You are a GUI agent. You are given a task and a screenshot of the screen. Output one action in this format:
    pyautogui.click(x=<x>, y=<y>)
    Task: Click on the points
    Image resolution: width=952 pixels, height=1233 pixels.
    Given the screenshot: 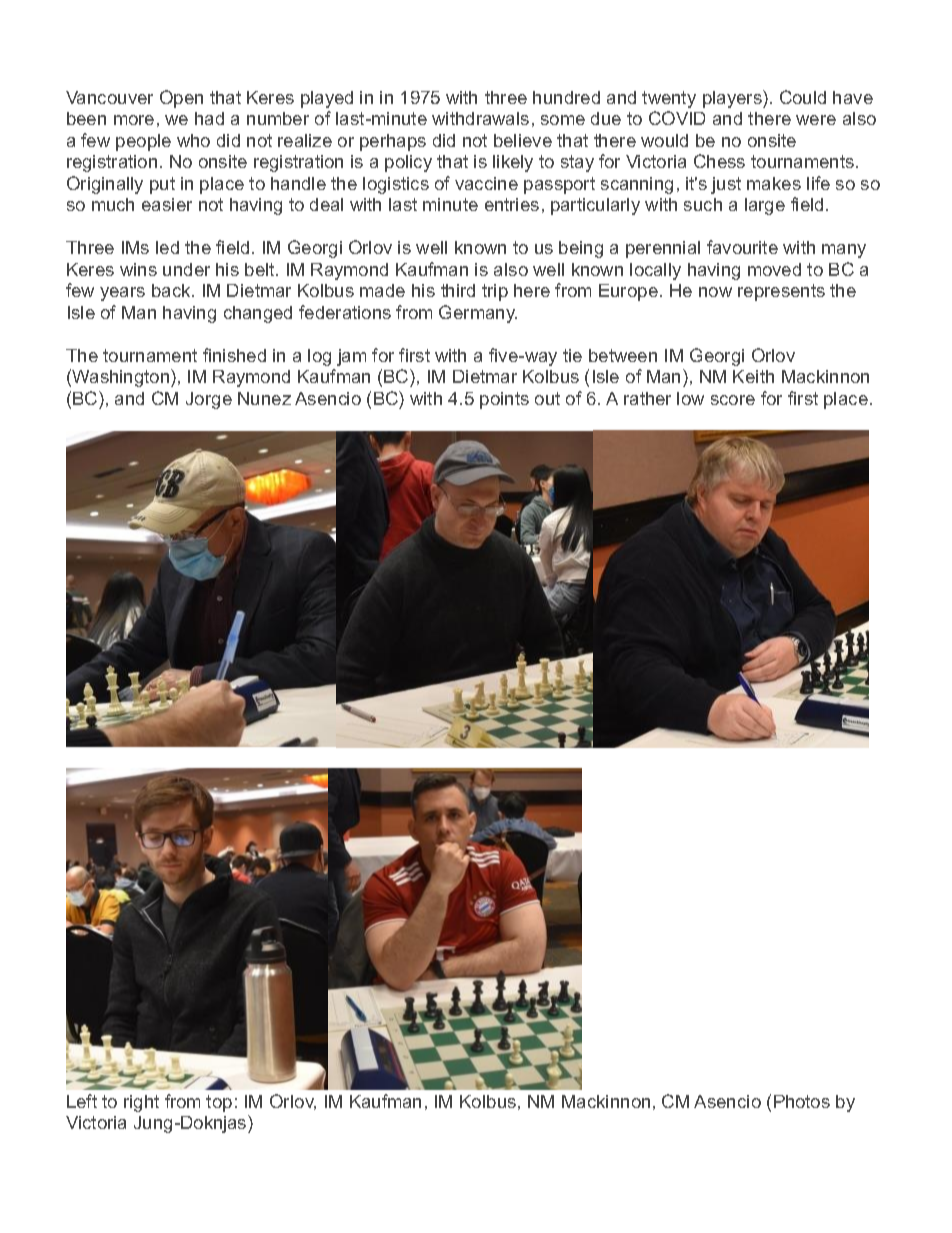 What is the action you would take?
    pyautogui.click(x=504, y=400)
